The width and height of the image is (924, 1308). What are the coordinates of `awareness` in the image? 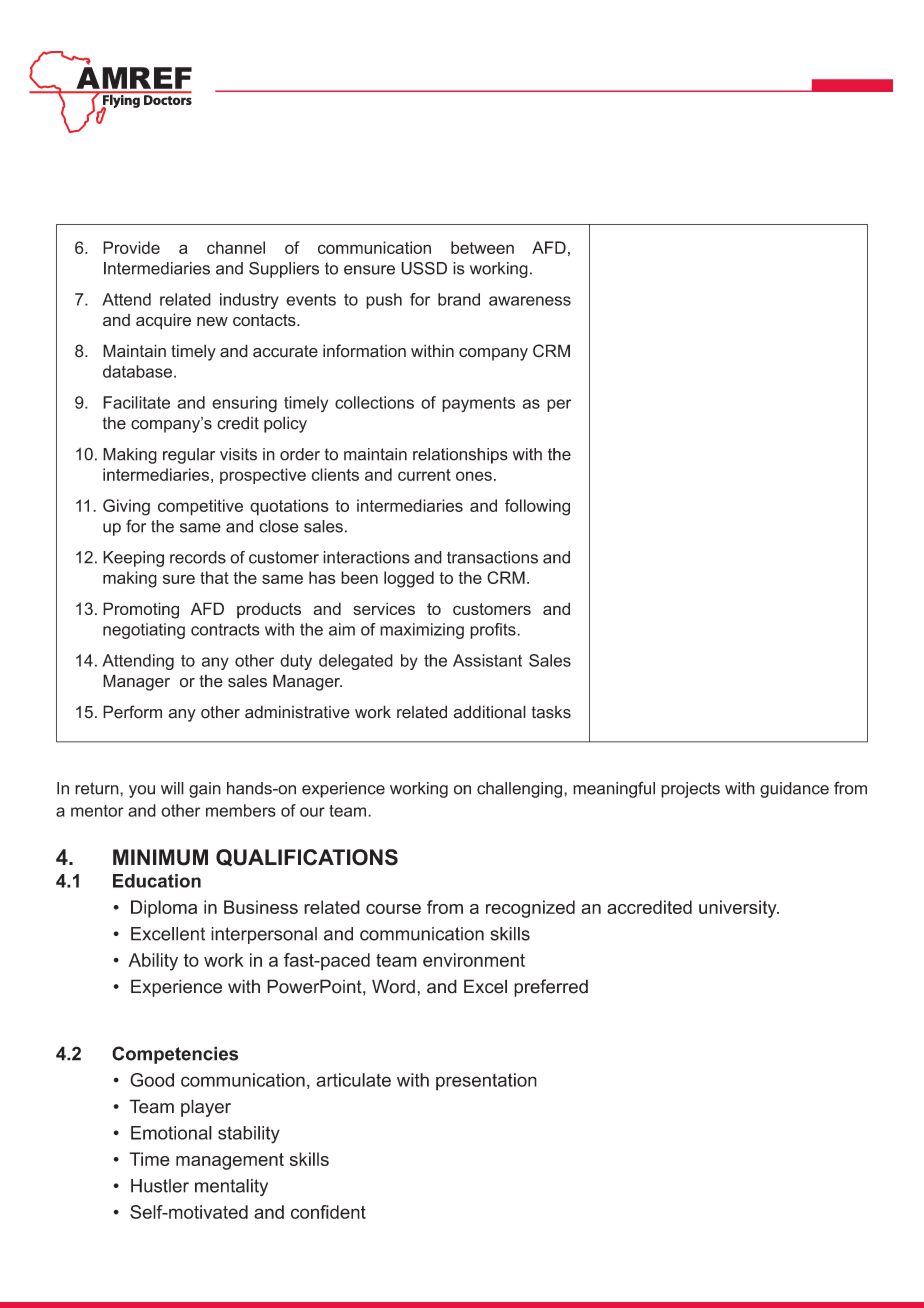 It's located at (530, 301).
